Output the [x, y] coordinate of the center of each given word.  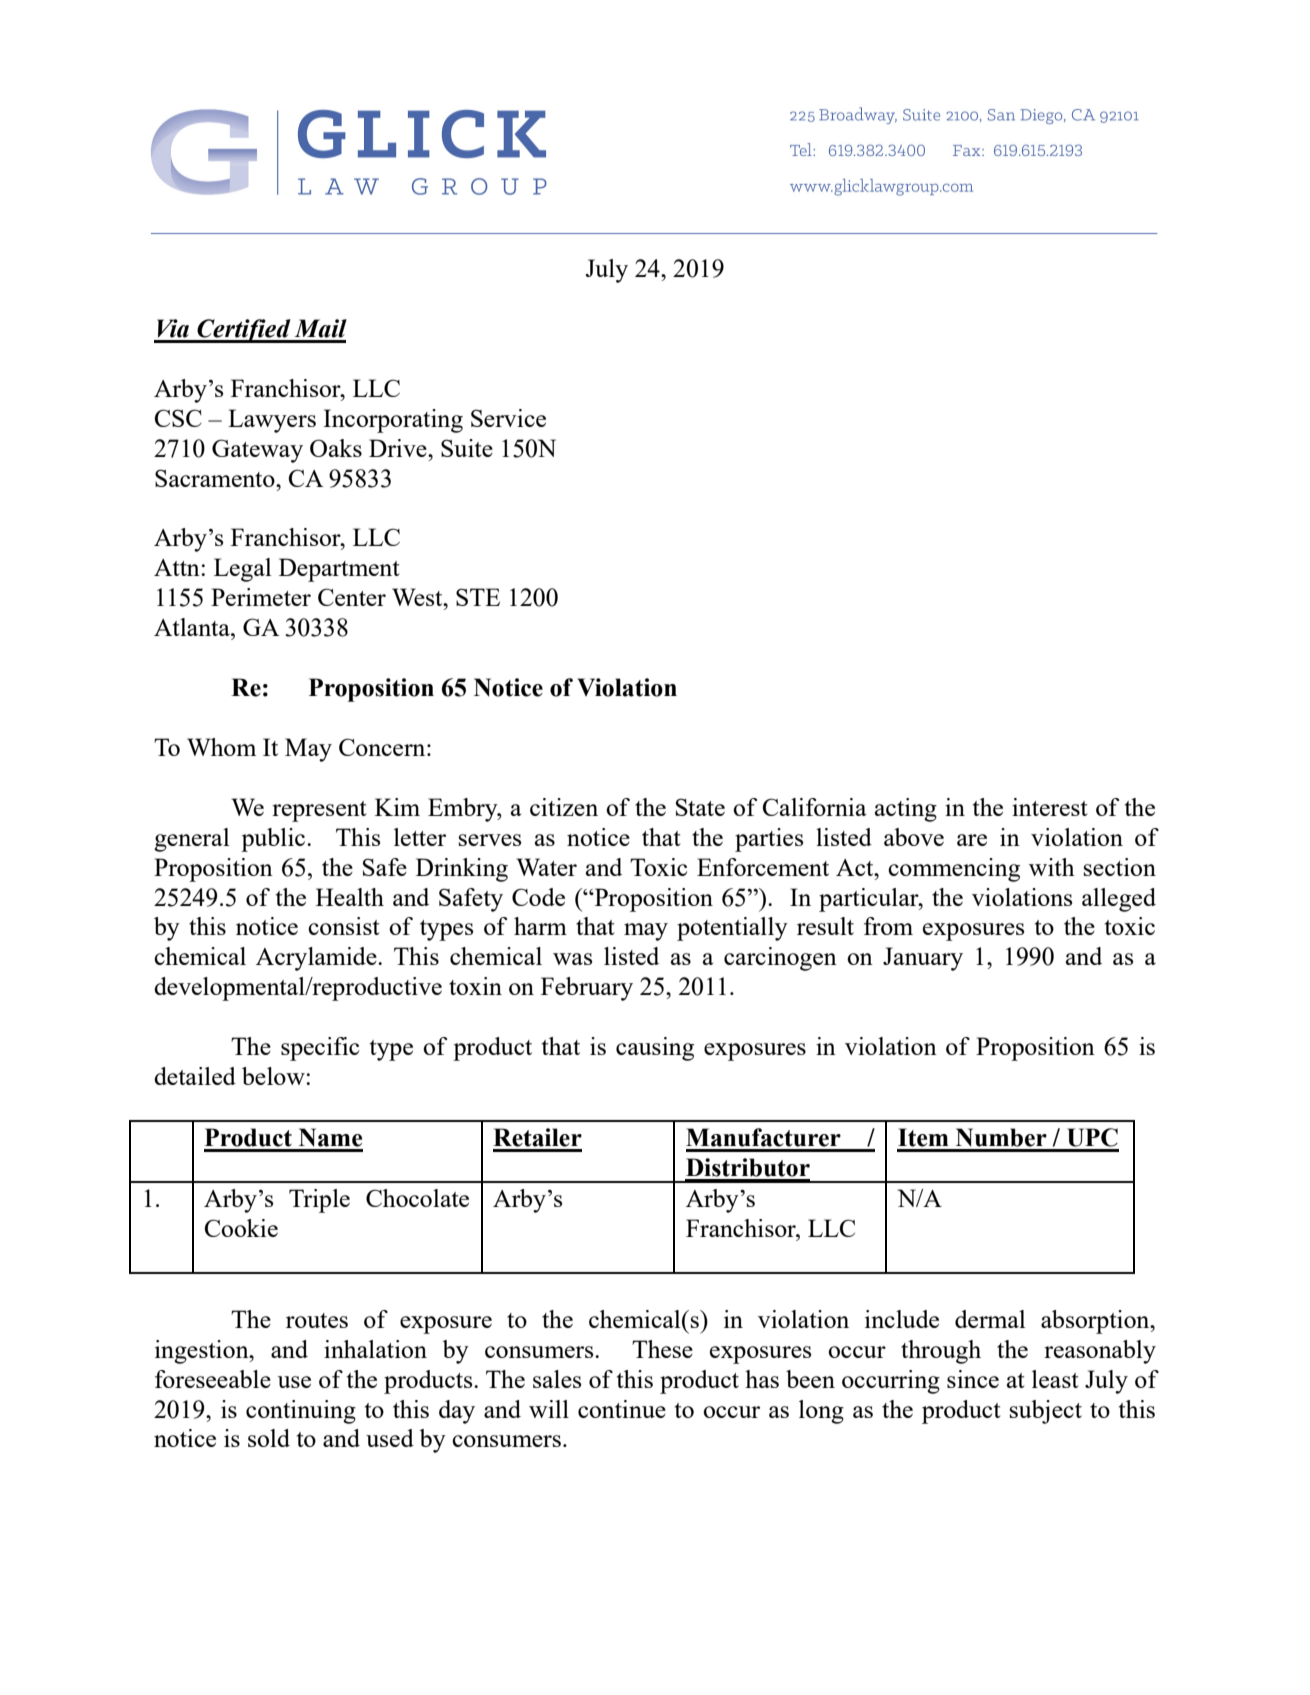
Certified [244, 331]
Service [508, 418]
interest [1050, 807]
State [700, 807]
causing [655, 1049]
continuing [301, 1412]
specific [320, 1049]
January [923, 959]
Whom [221, 747]
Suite [467, 448]
